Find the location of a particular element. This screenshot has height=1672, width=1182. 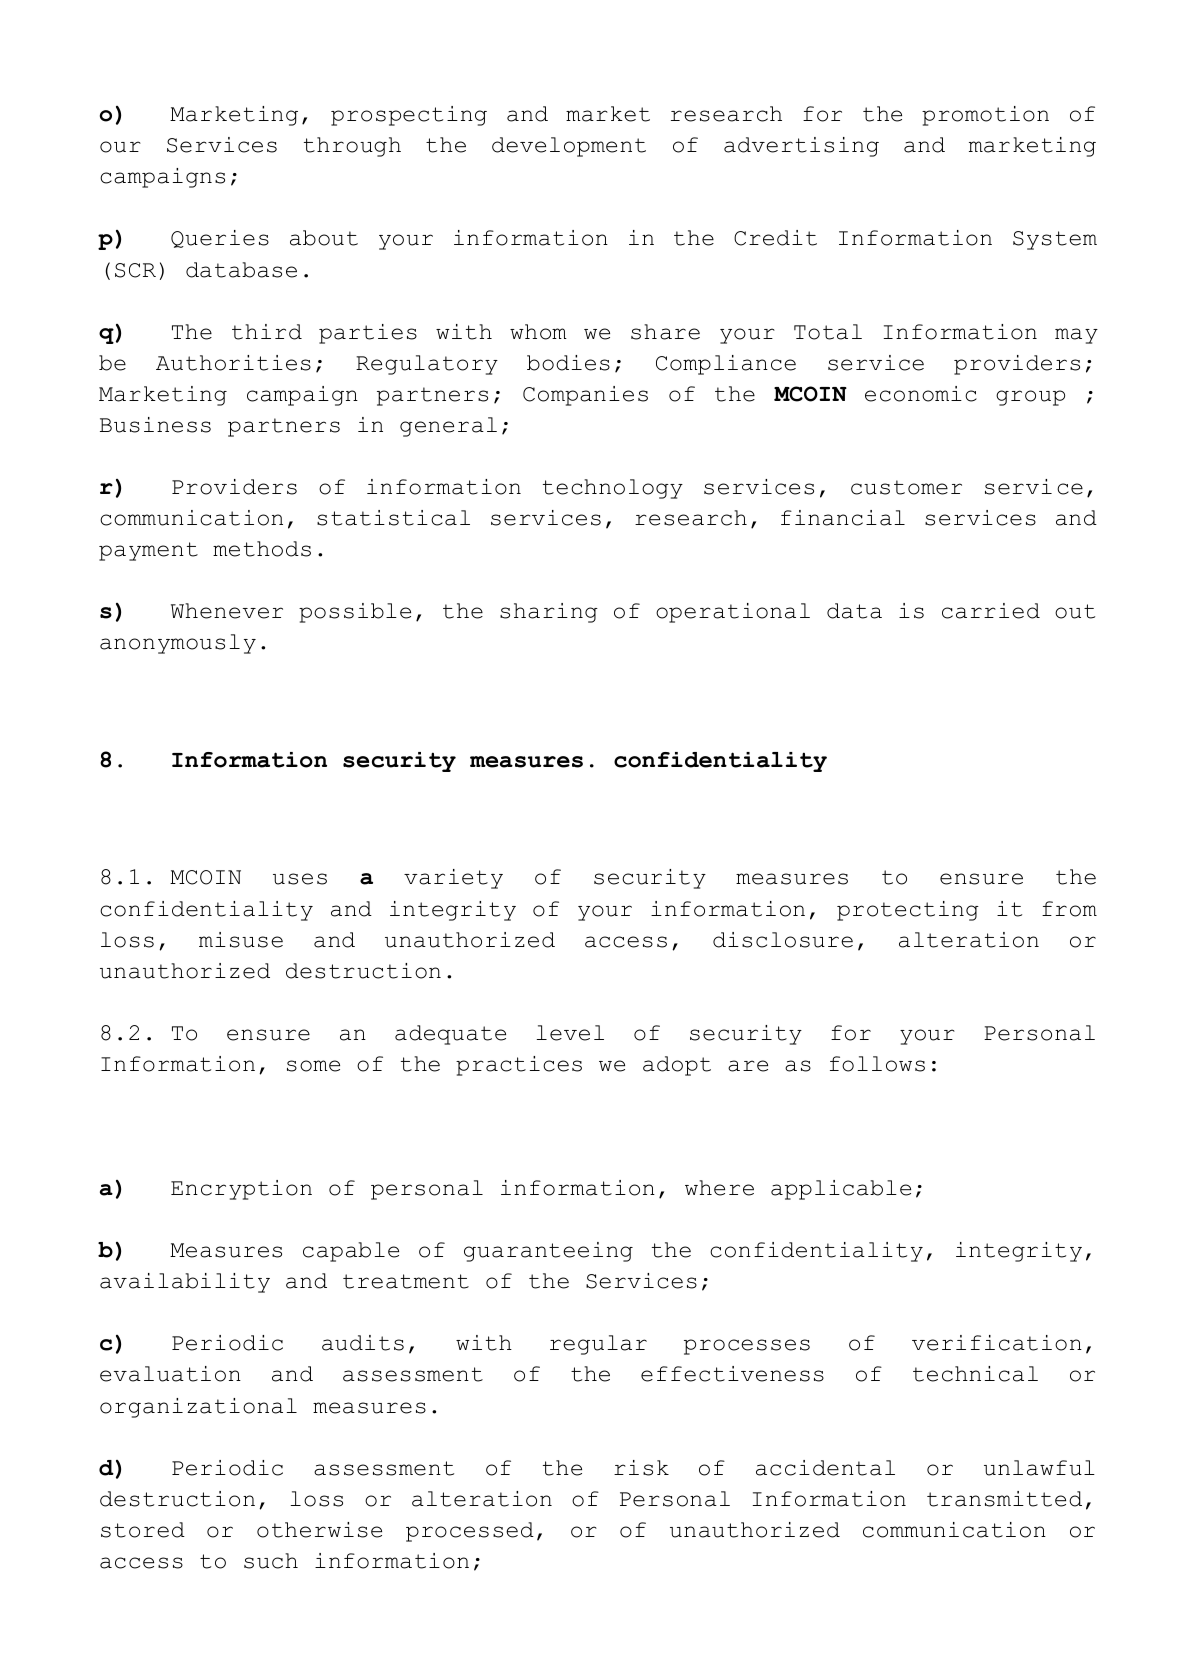

development is located at coordinates (569, 147).
